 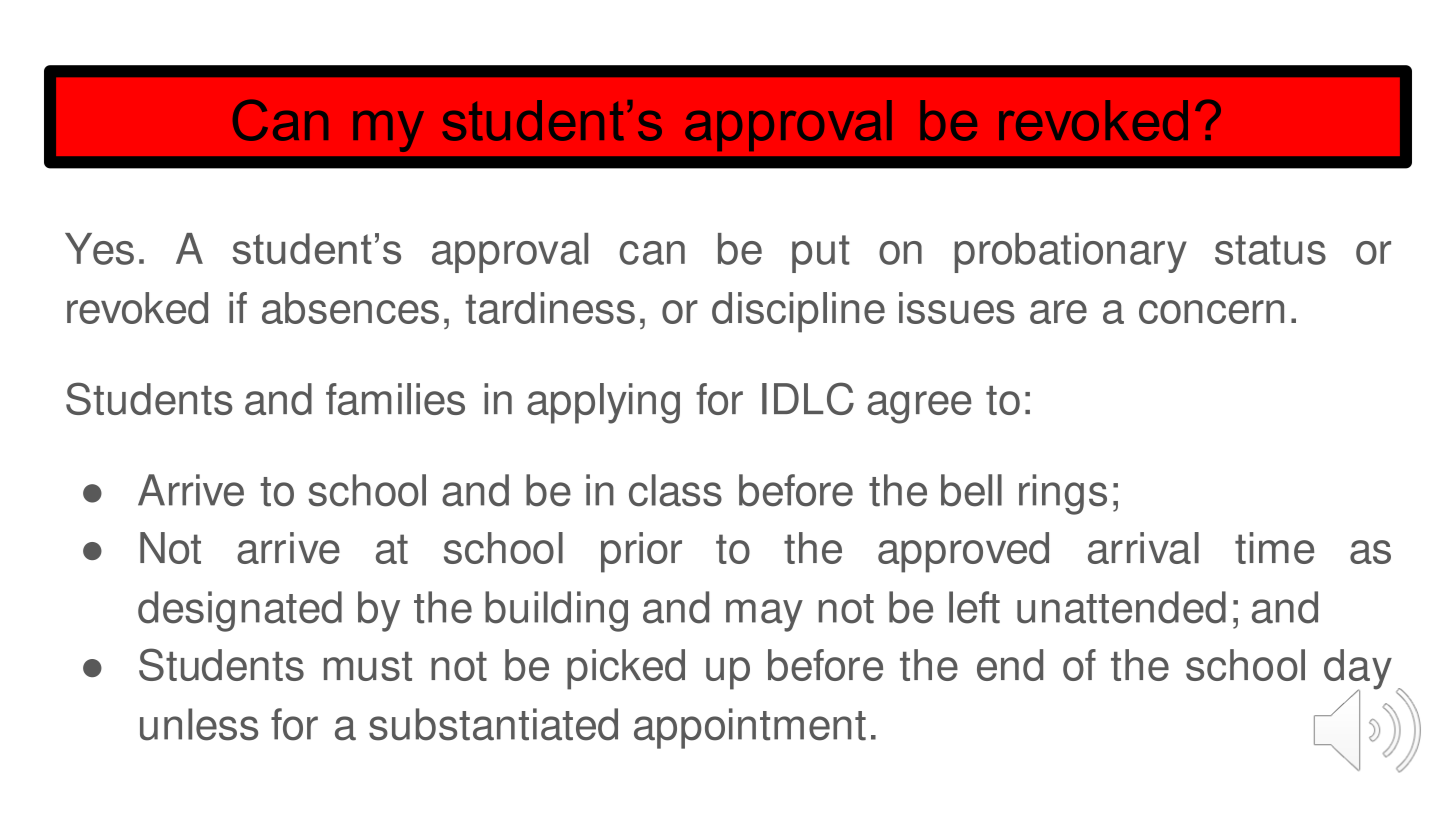 What do you see at coordinates (1063, 494) in the screenshot?
I see `rings` at bounding box center [1063, 494].
